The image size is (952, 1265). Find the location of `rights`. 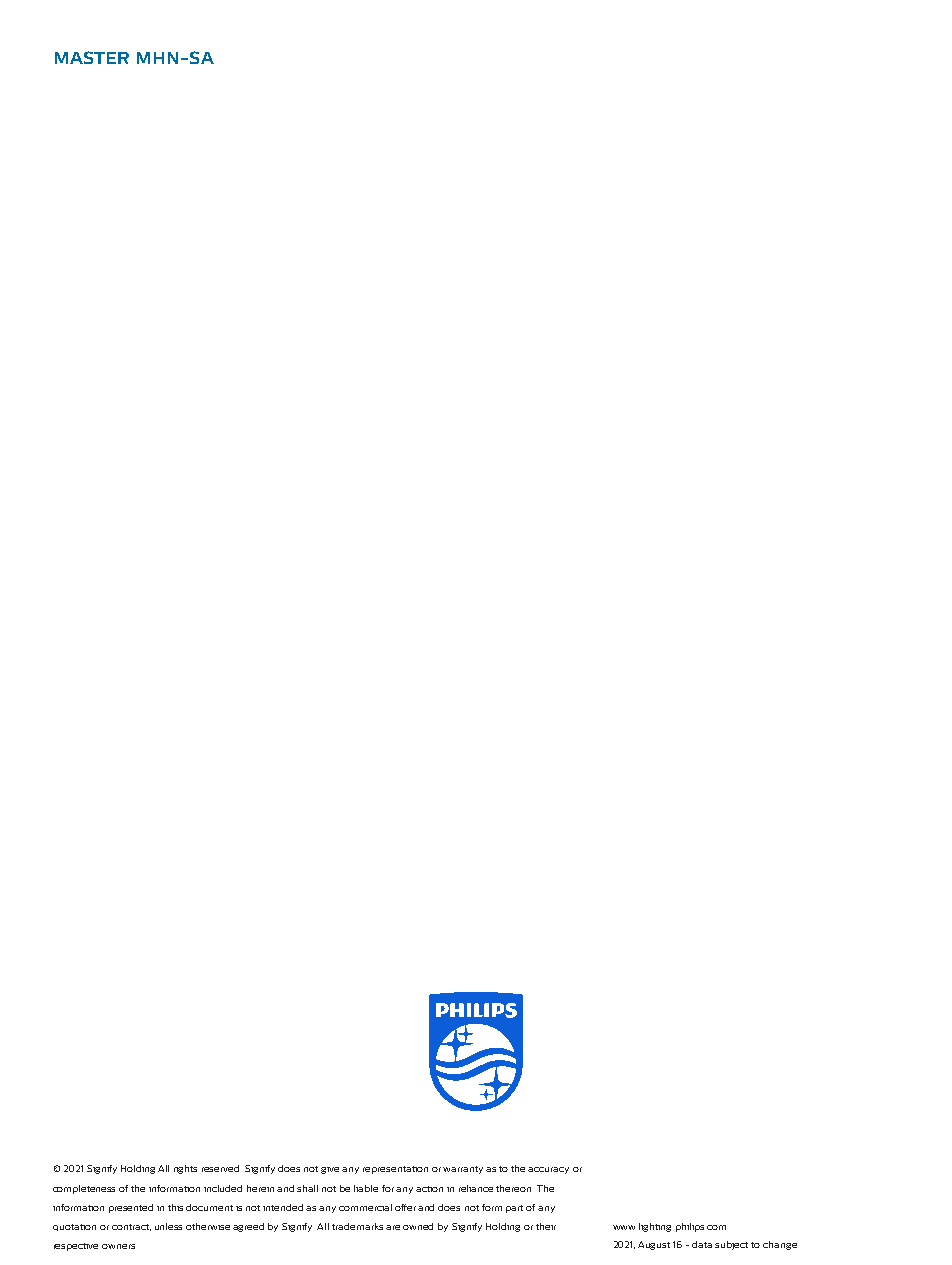

rights is located at coordinates (185, 1169).
